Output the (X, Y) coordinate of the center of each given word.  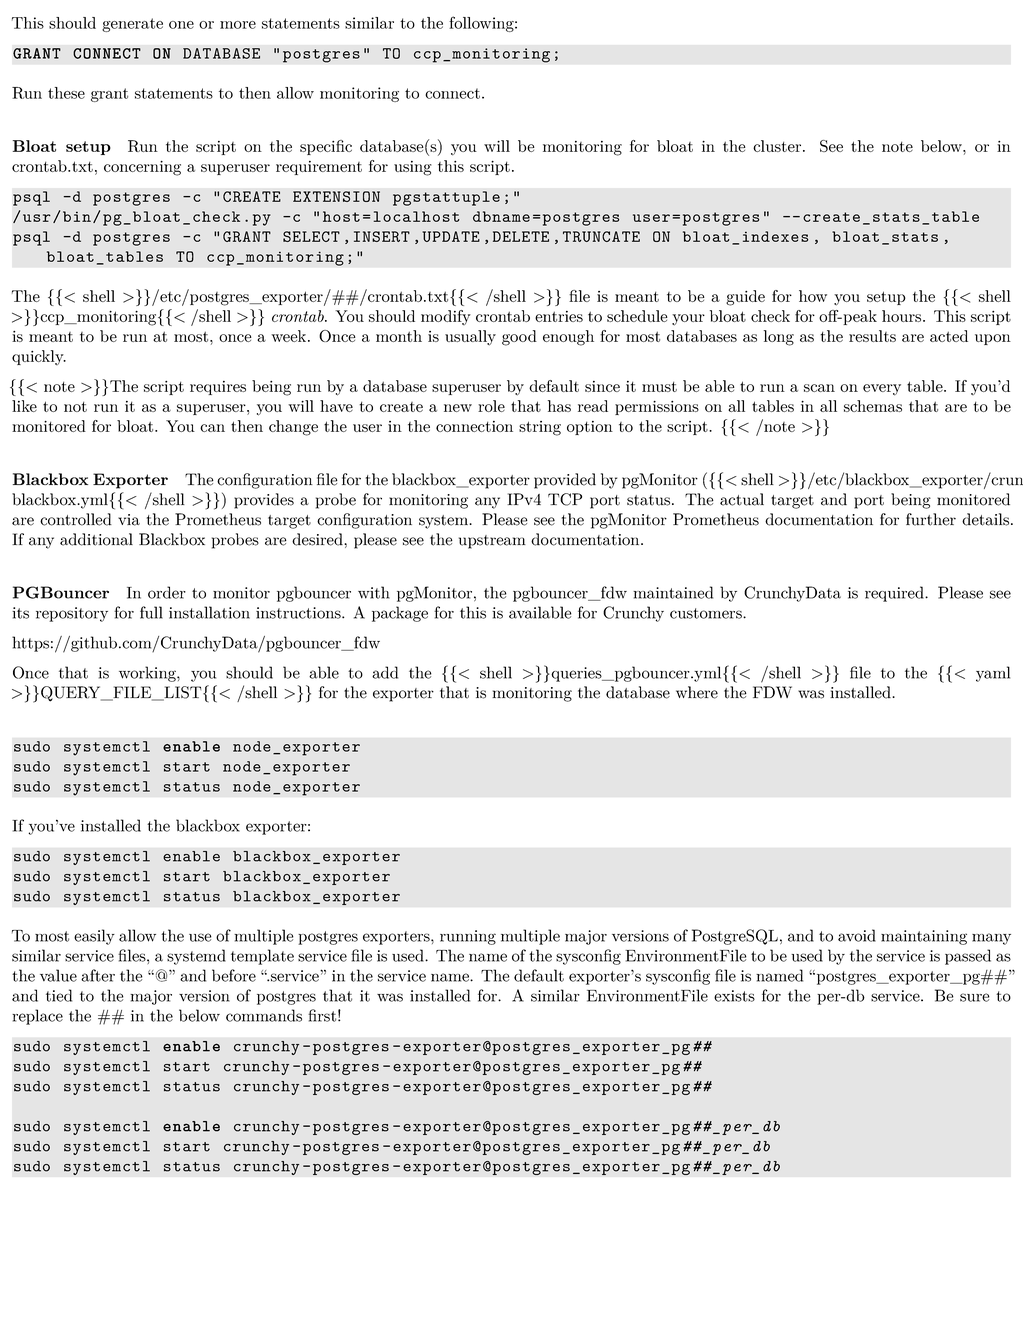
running (468, 937)
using (413, 168)
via (129, 520)
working (148, 674)
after (98, 975)
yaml (993, 674)
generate (132, 25)
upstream (492, 542)
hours (903, 316)
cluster (778, 146)
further (931, 519)
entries (559, 316)
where (697, 692)
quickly (39, 357)
